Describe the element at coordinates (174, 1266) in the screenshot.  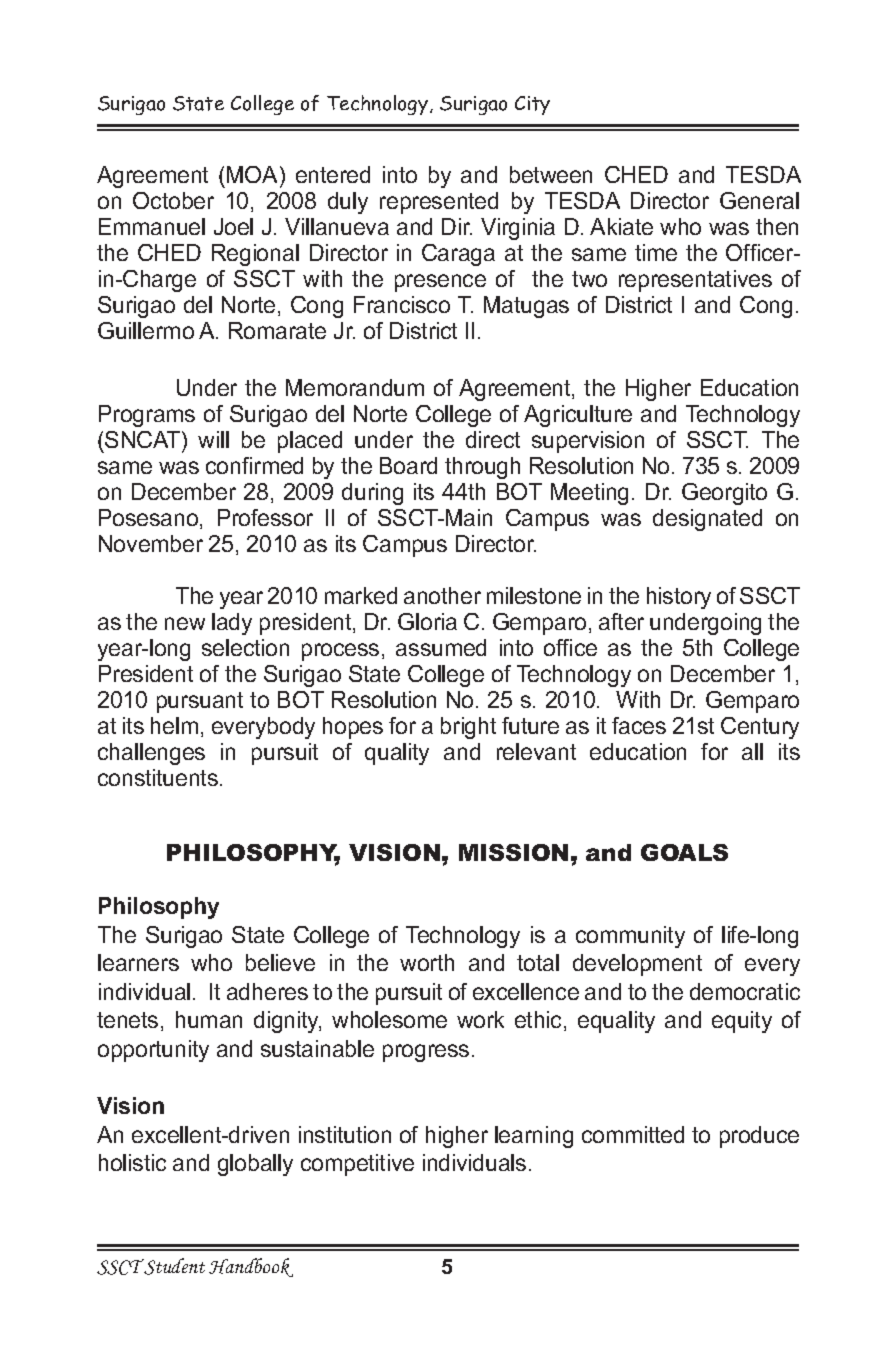
I see `Student` at that location.
